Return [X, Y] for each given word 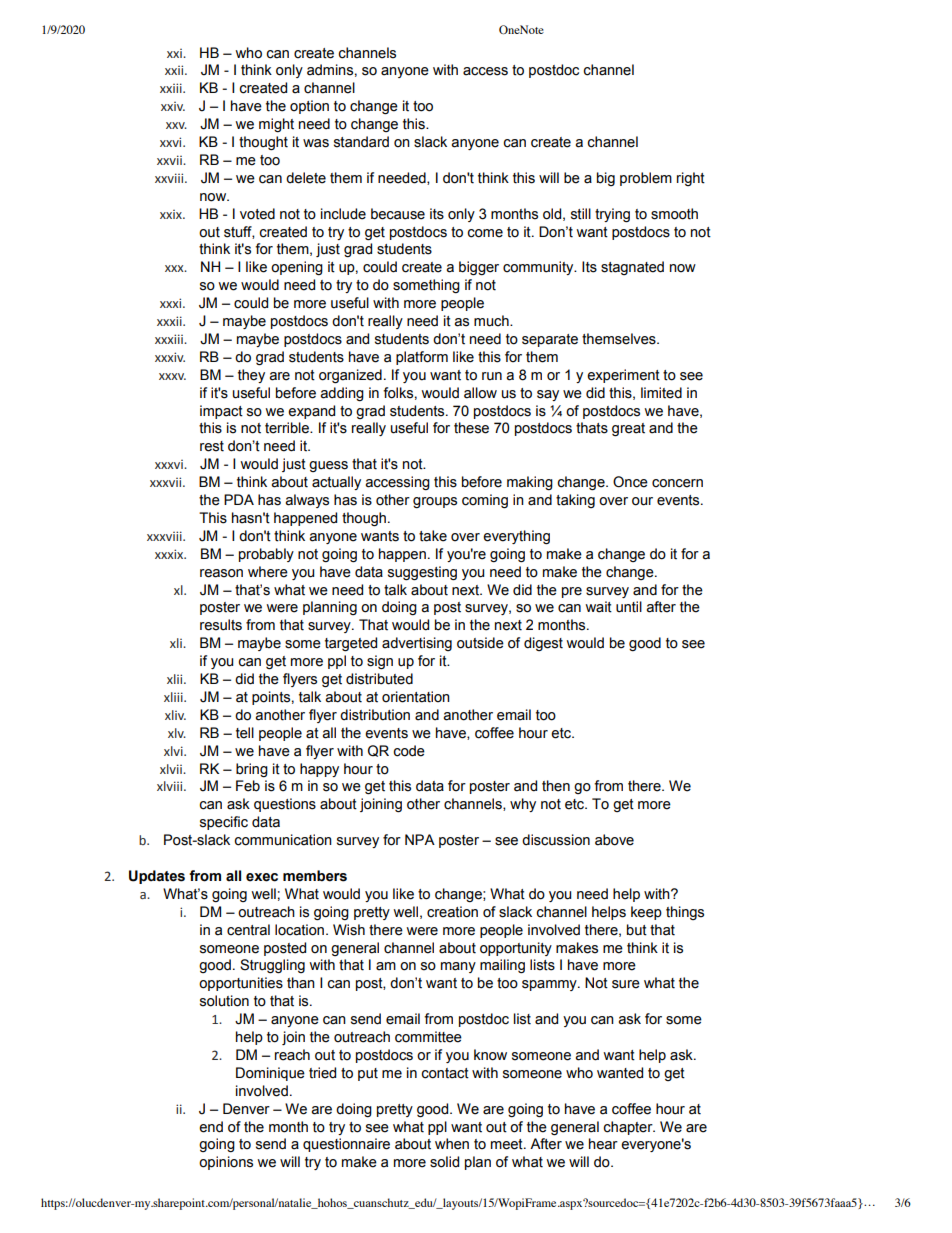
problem [646, 179]
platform [422, 358]
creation [452, 912]
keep [646, 913]
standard [361, 142]
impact [221, 412]
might [276, 125]
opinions [226, 1163]
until [629, 607]
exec [262, 877]
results [221, 625]
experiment [623, 376]
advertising [417, 644]
